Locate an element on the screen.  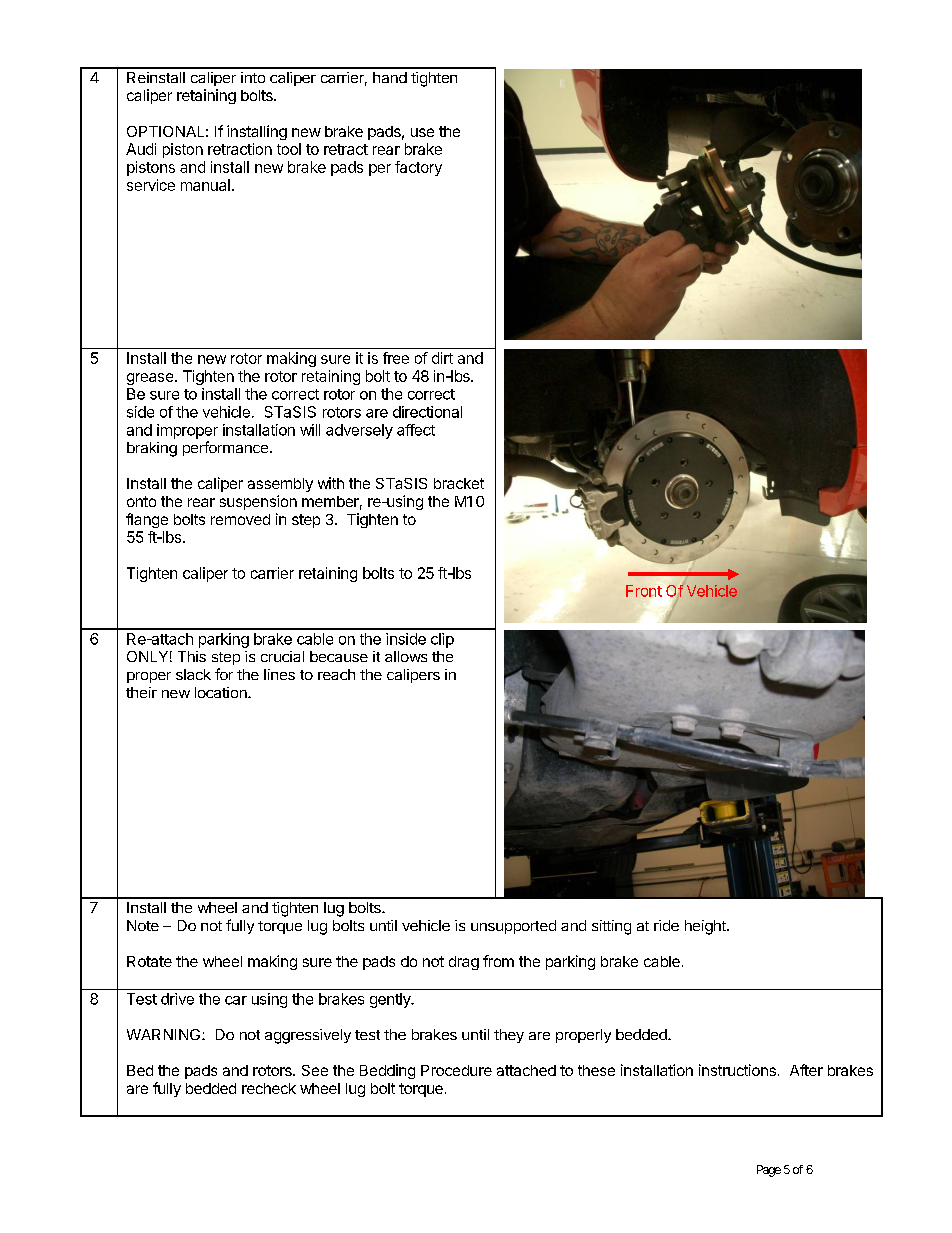
Note is located at coordinates (143, 925).
